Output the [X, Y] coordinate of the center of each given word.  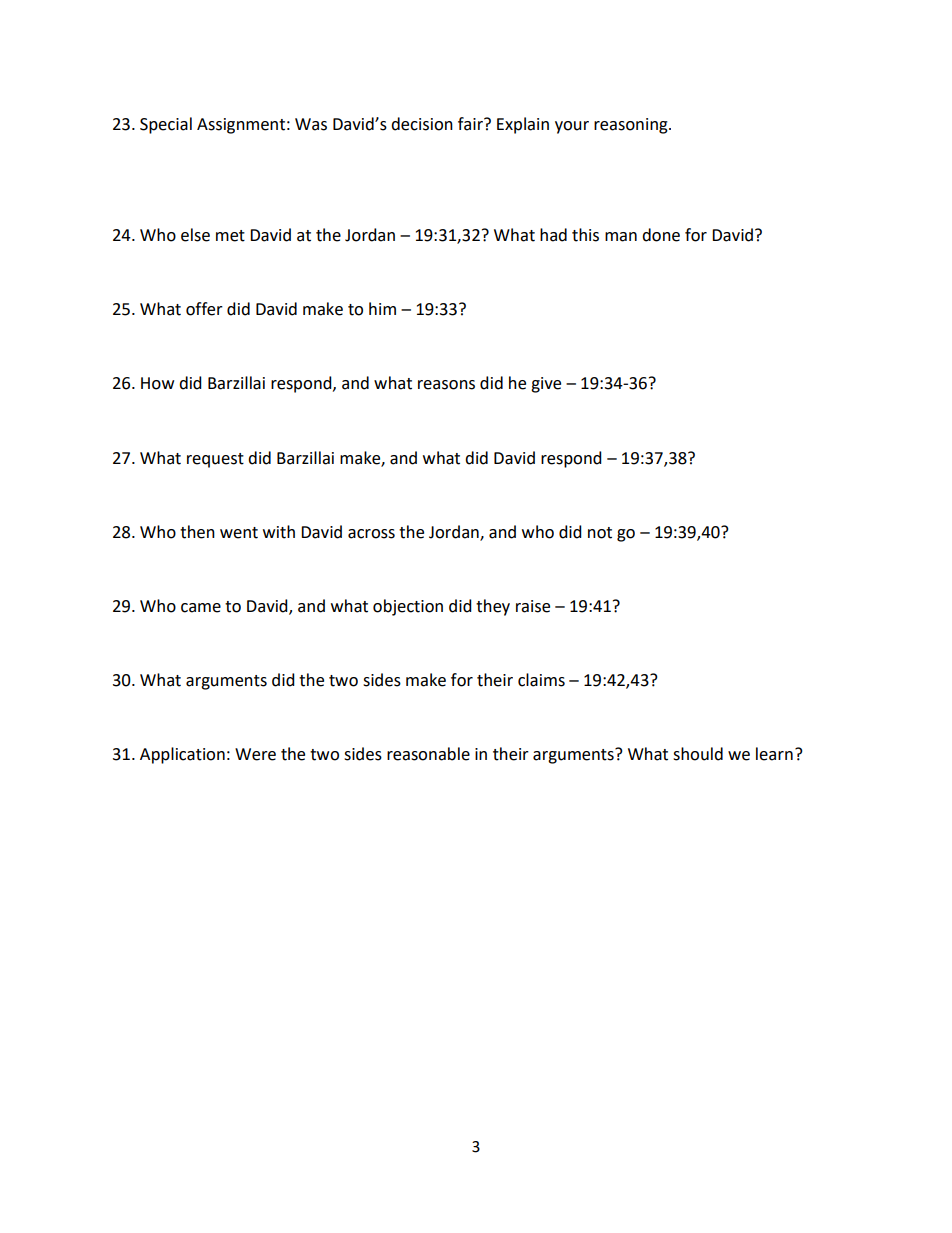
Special [166, 125]
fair [471, 124]
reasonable [428, 754]
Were [255, 754]
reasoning [632, 126]
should [698, 754]
